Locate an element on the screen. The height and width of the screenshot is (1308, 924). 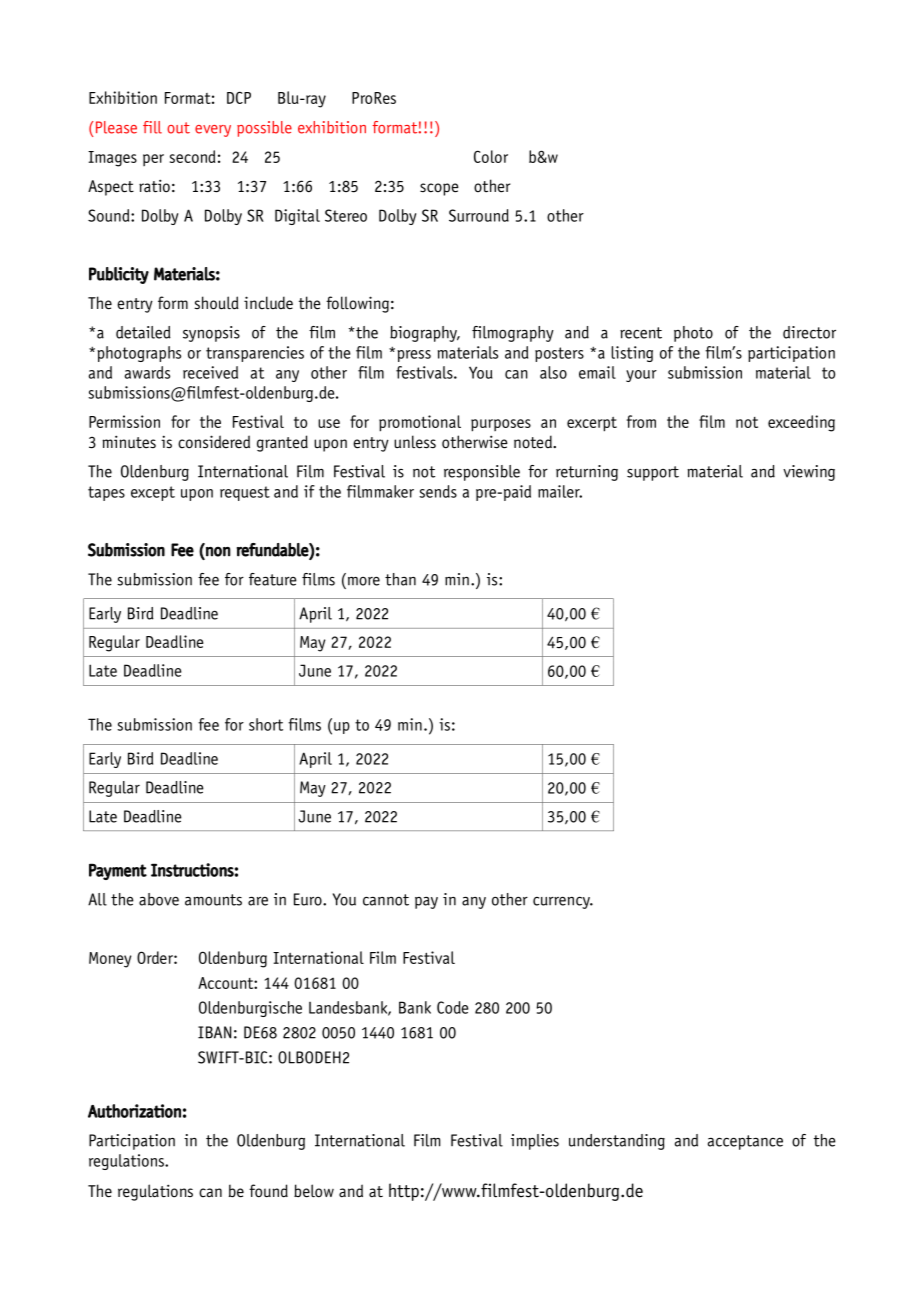
feature is located at coordinates (273, 579).
